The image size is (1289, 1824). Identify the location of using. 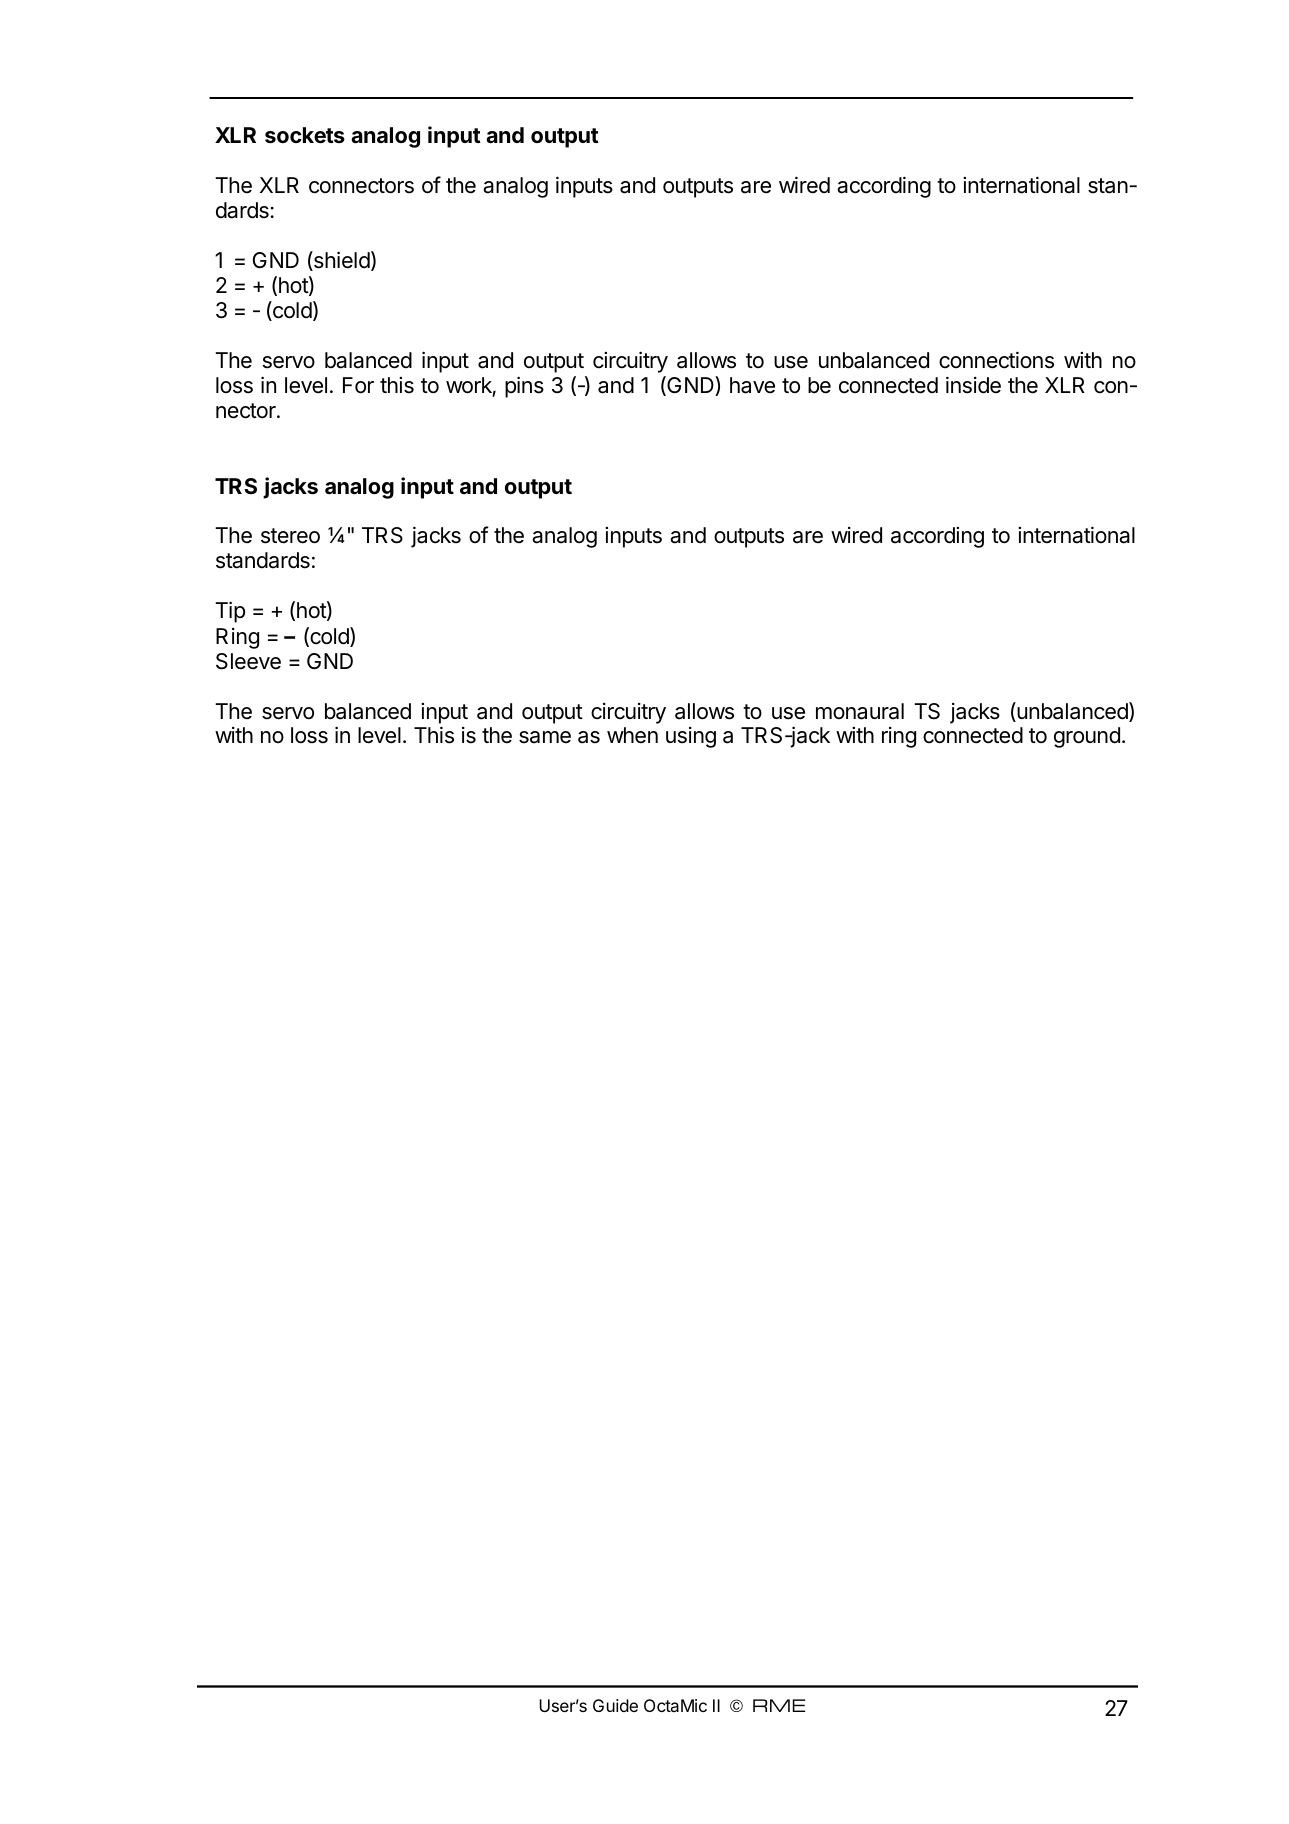
(691, 737).
